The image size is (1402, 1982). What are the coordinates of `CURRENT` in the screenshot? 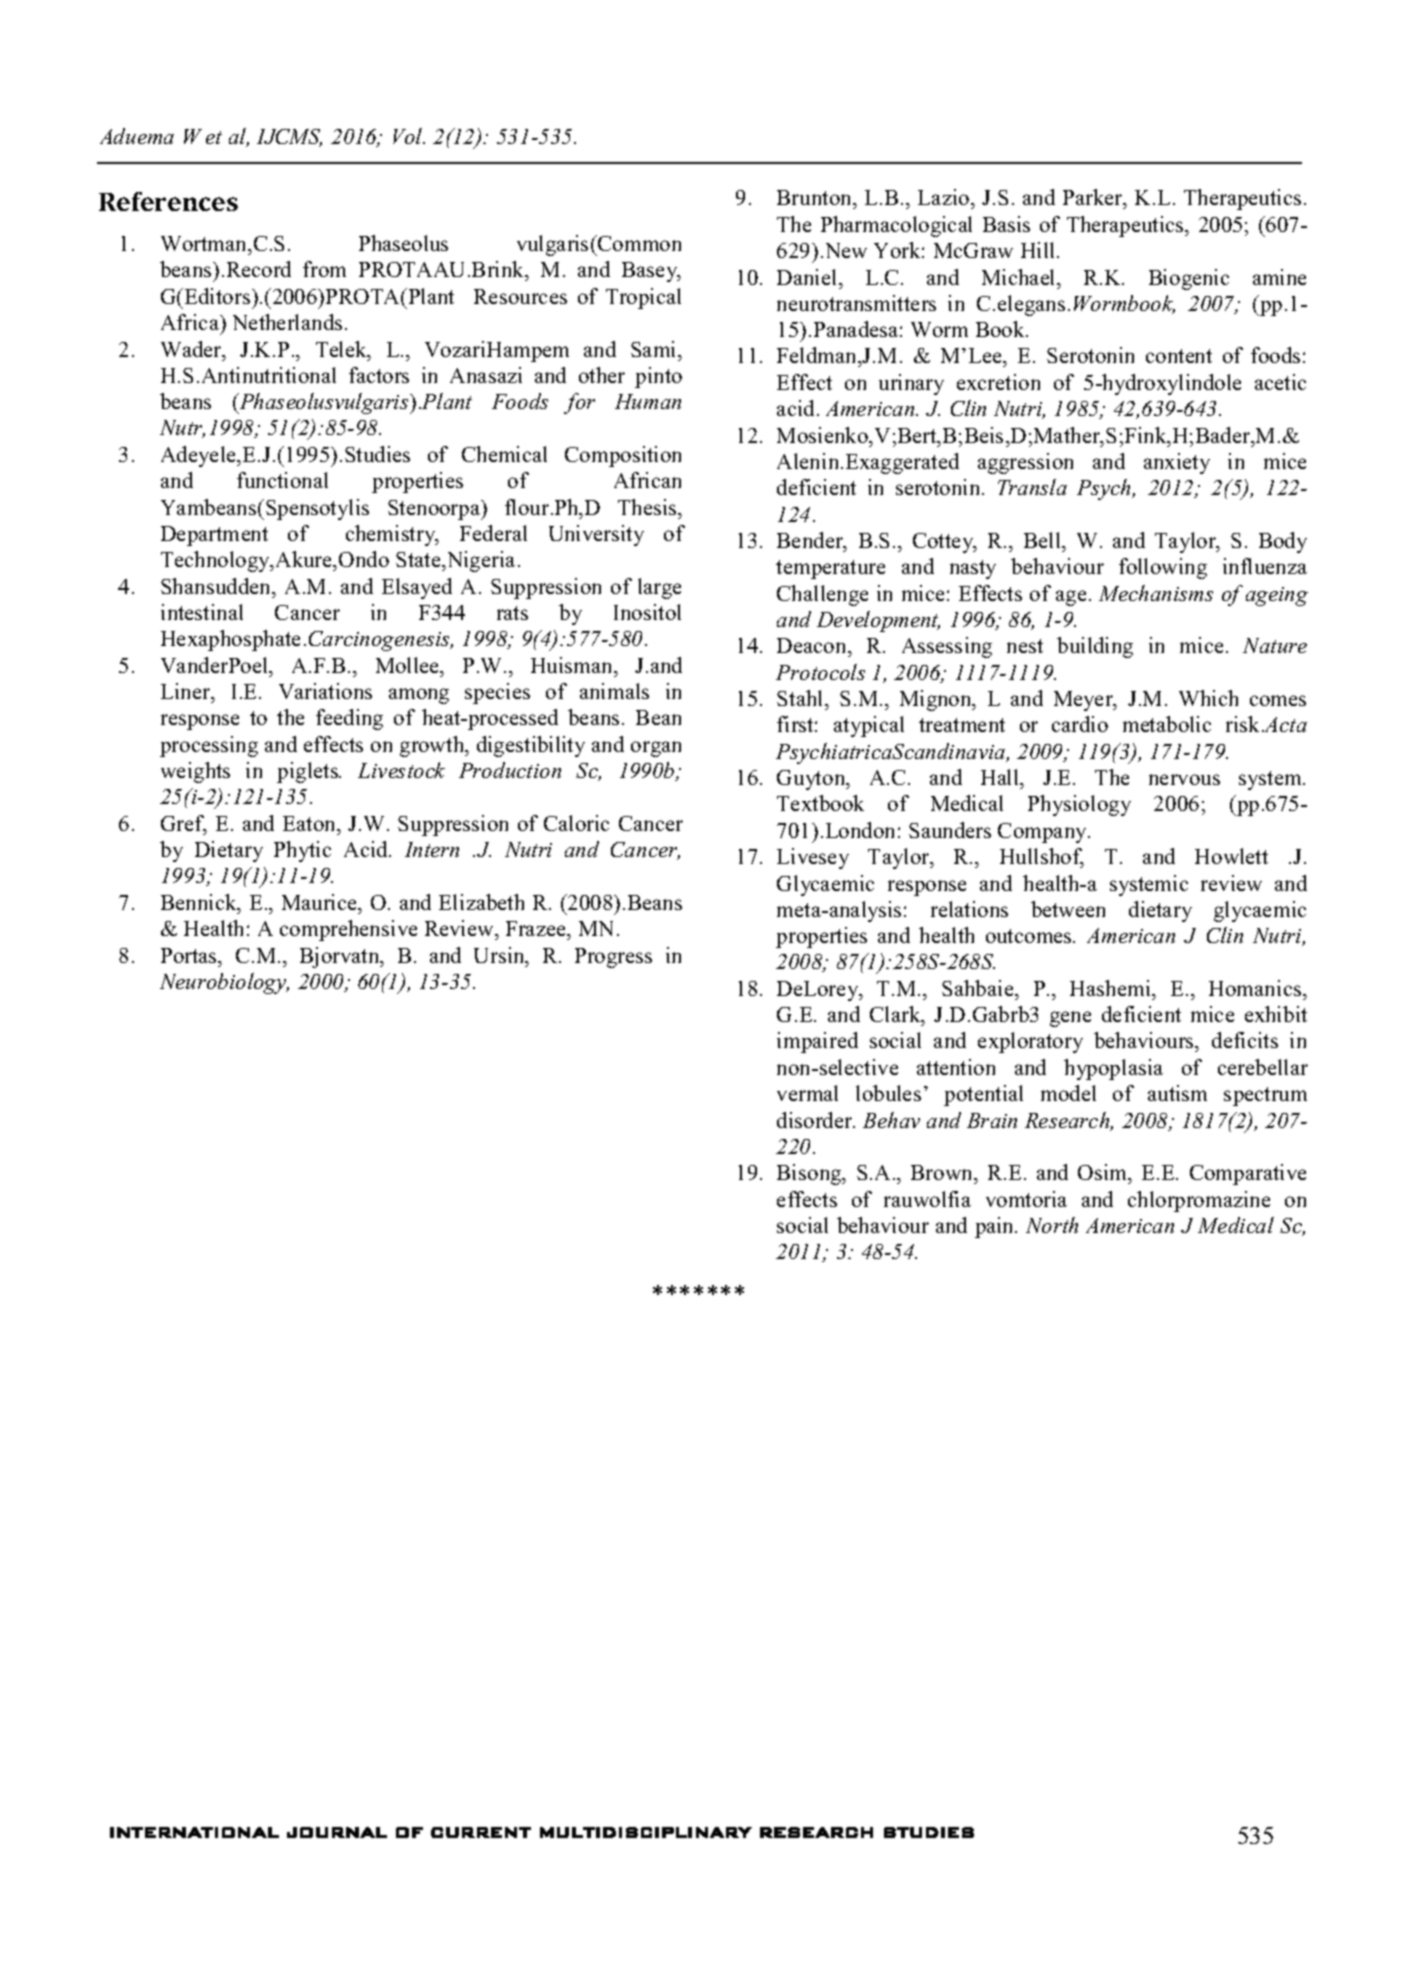 It's located at (481, 1832).
